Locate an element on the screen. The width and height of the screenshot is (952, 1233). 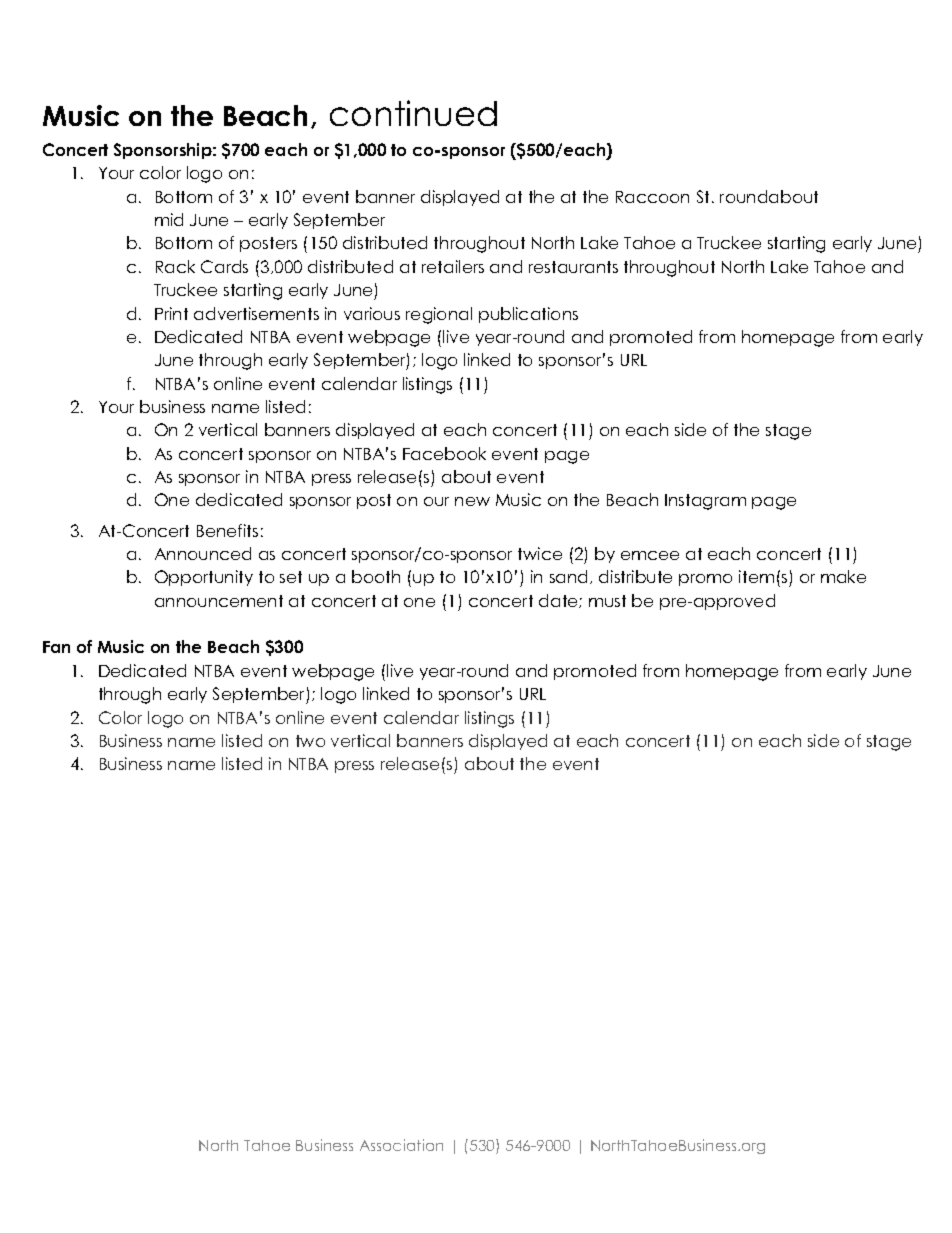
Association is located at coordinates (401, 1145).
